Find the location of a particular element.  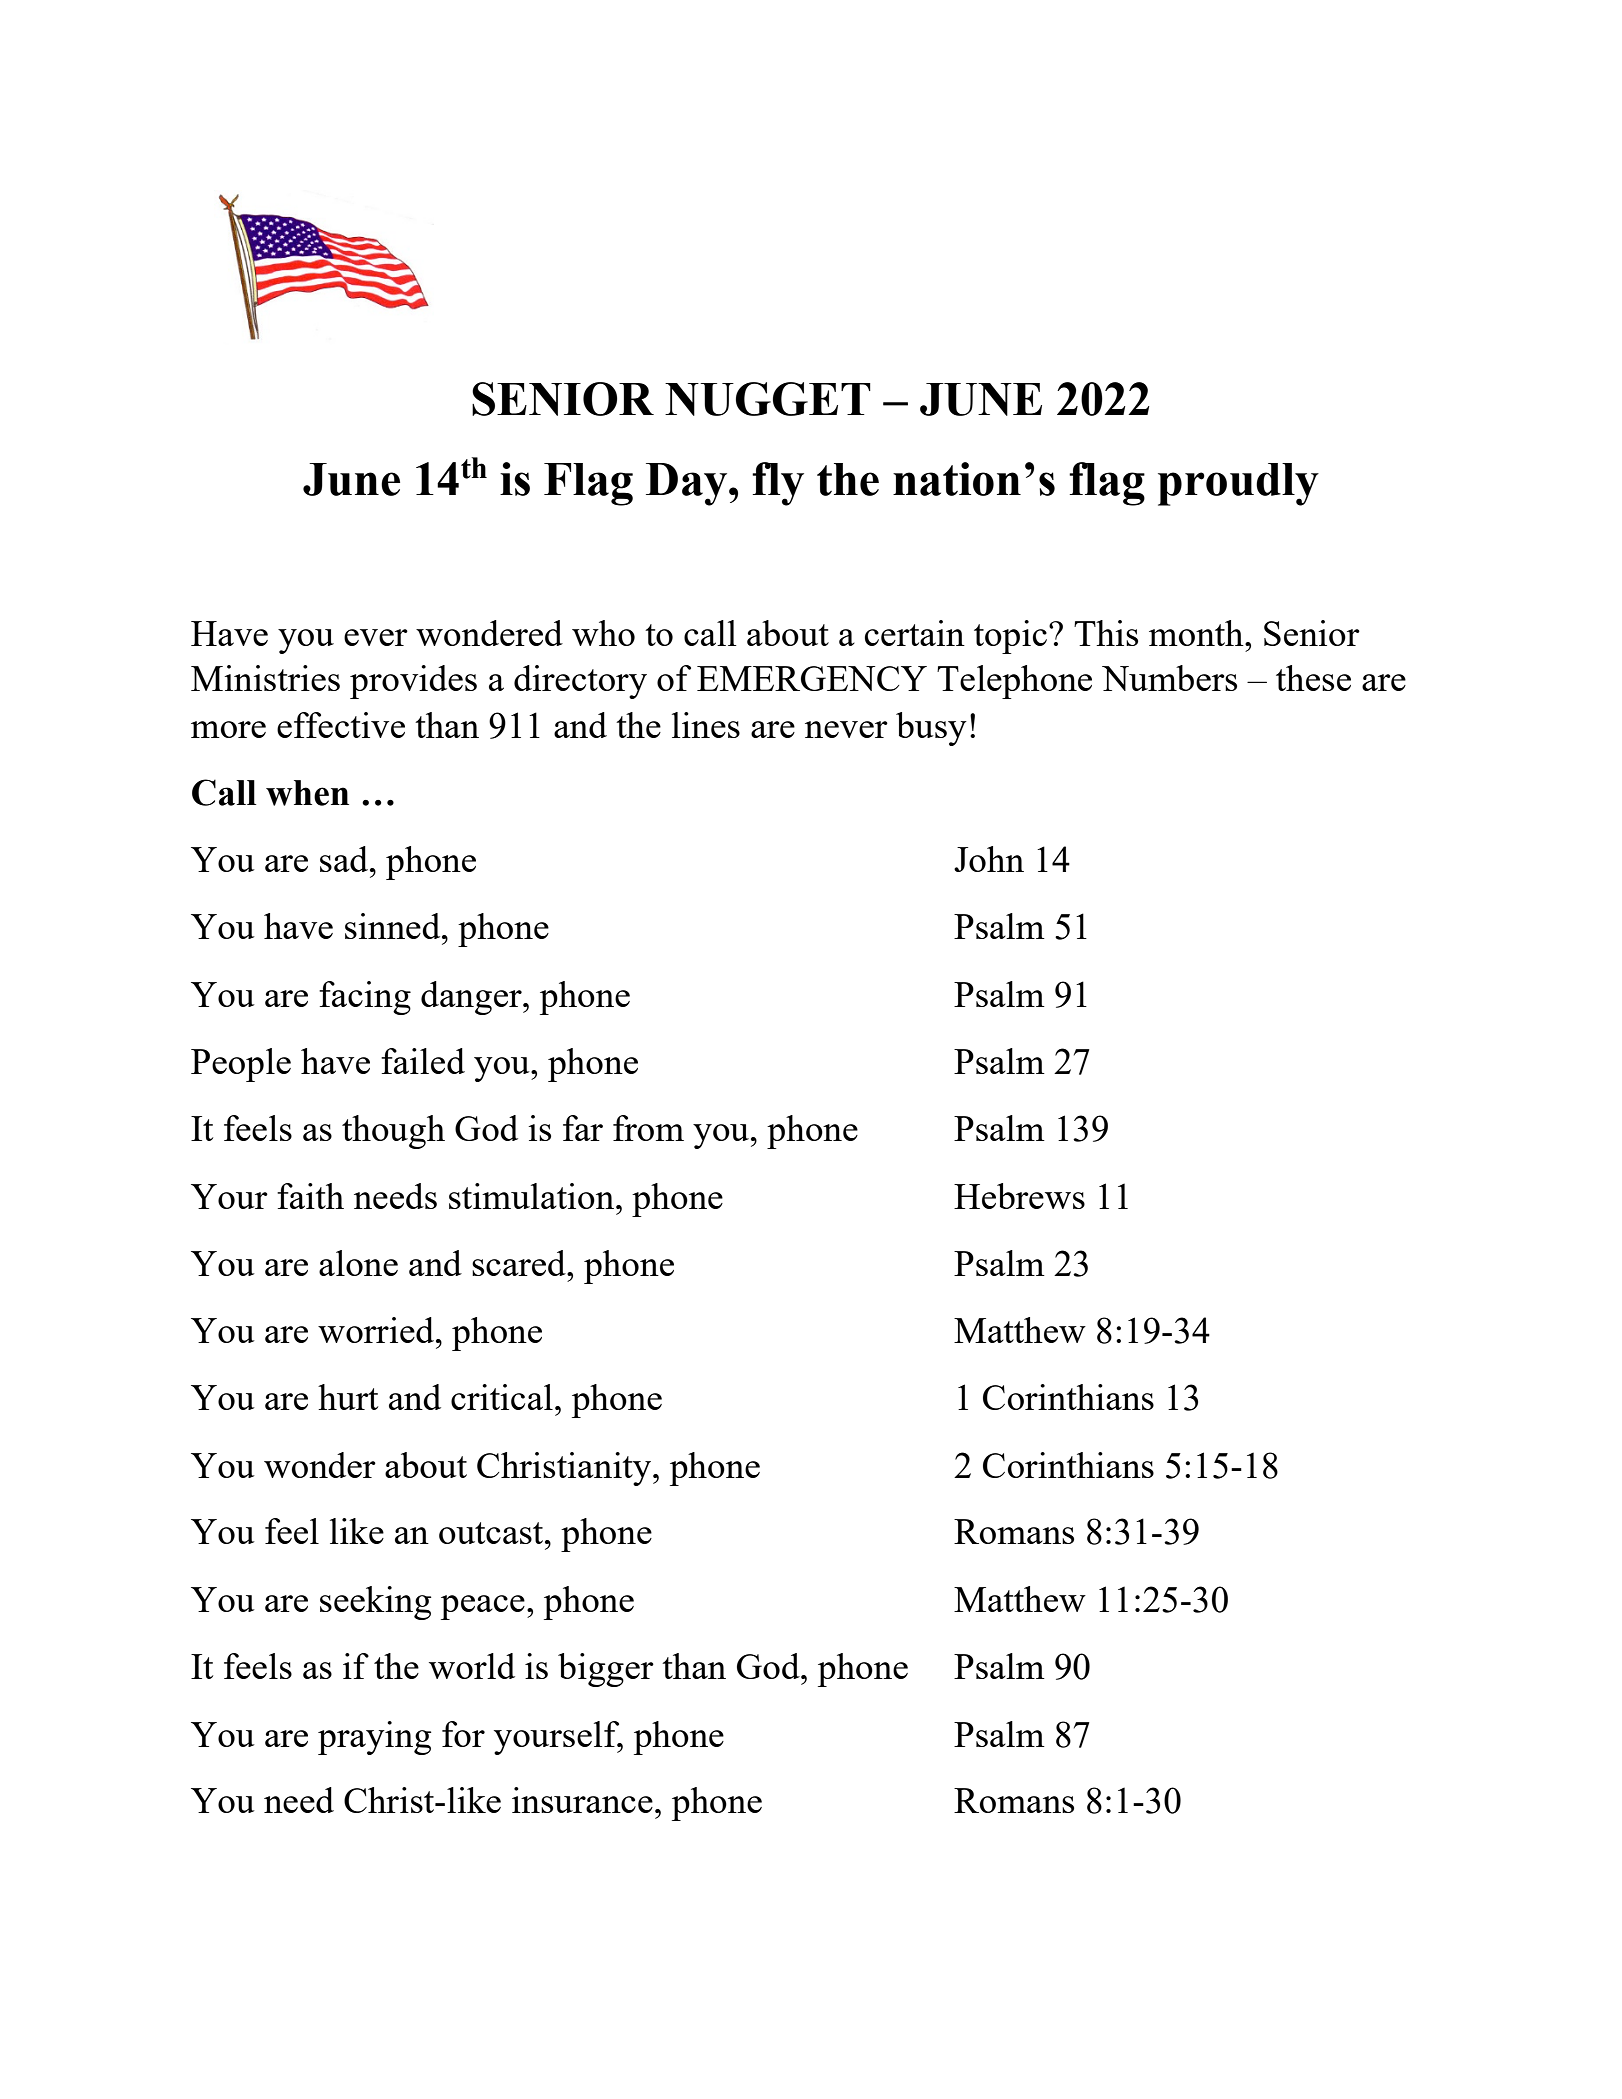

from is located at coordinates (648, 1128).
